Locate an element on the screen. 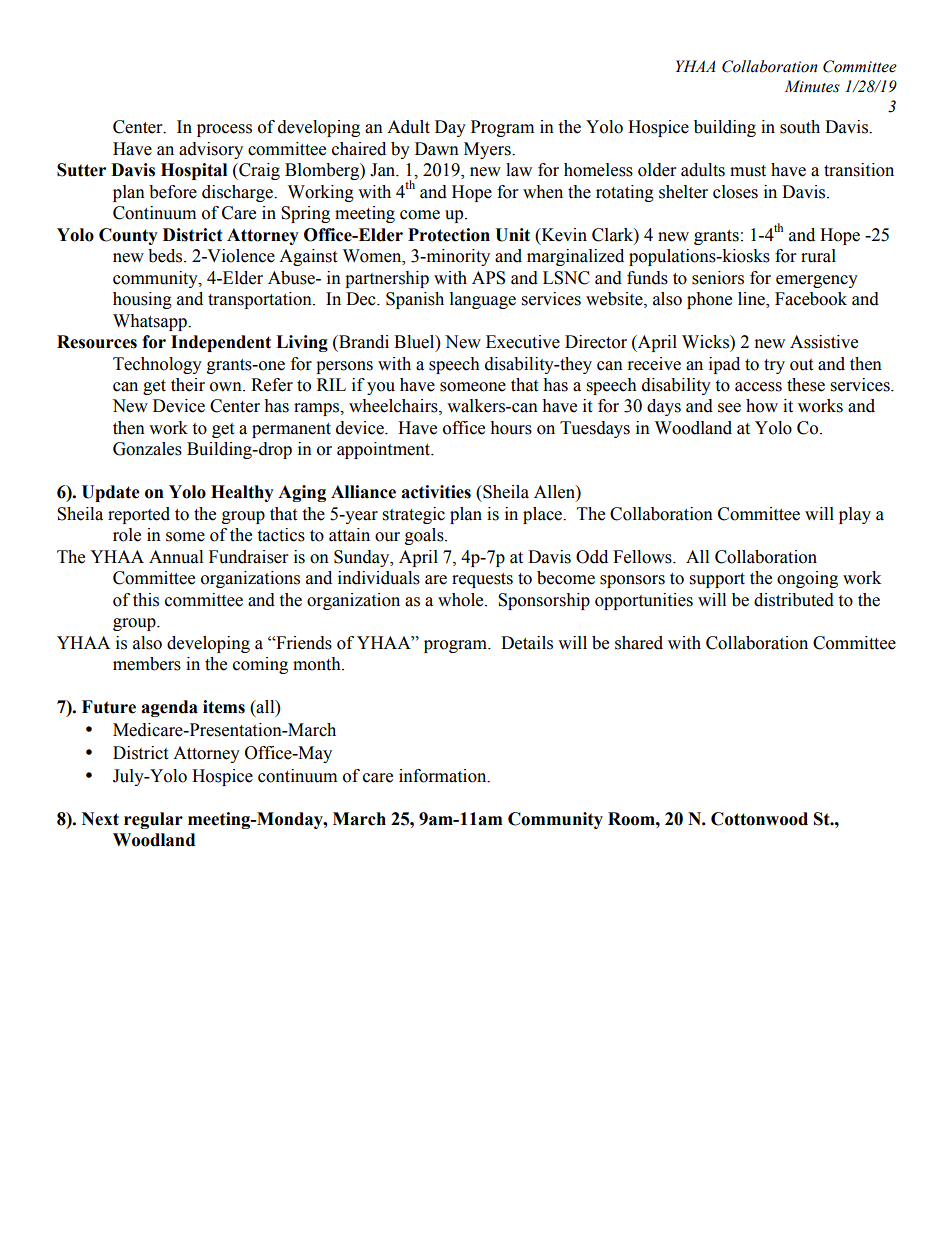  process is located at coordinates (224, 130).
